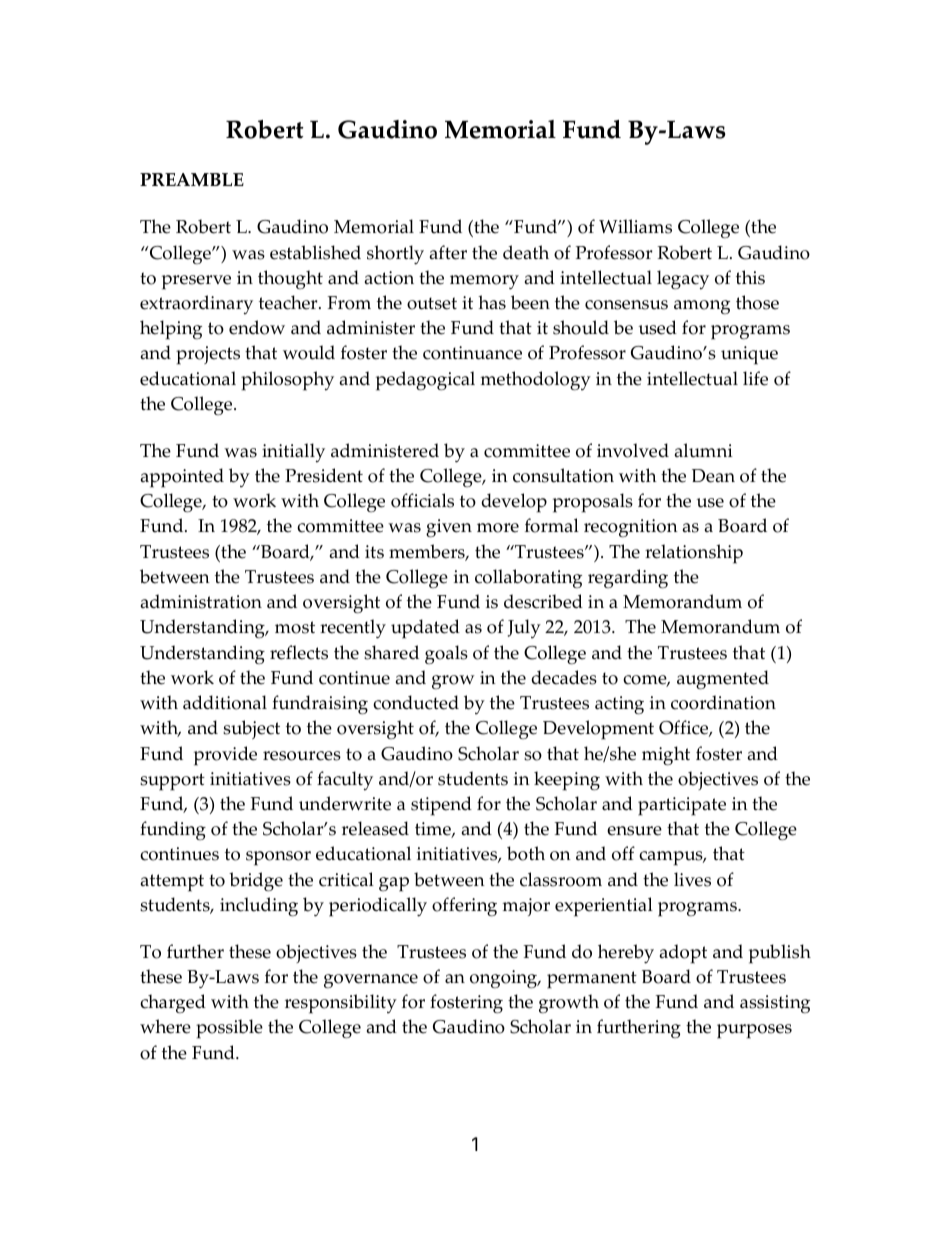  What do you see at coordinates (448, 252) in the screenshot?
I see `after` at bounding box center [448, 252].
